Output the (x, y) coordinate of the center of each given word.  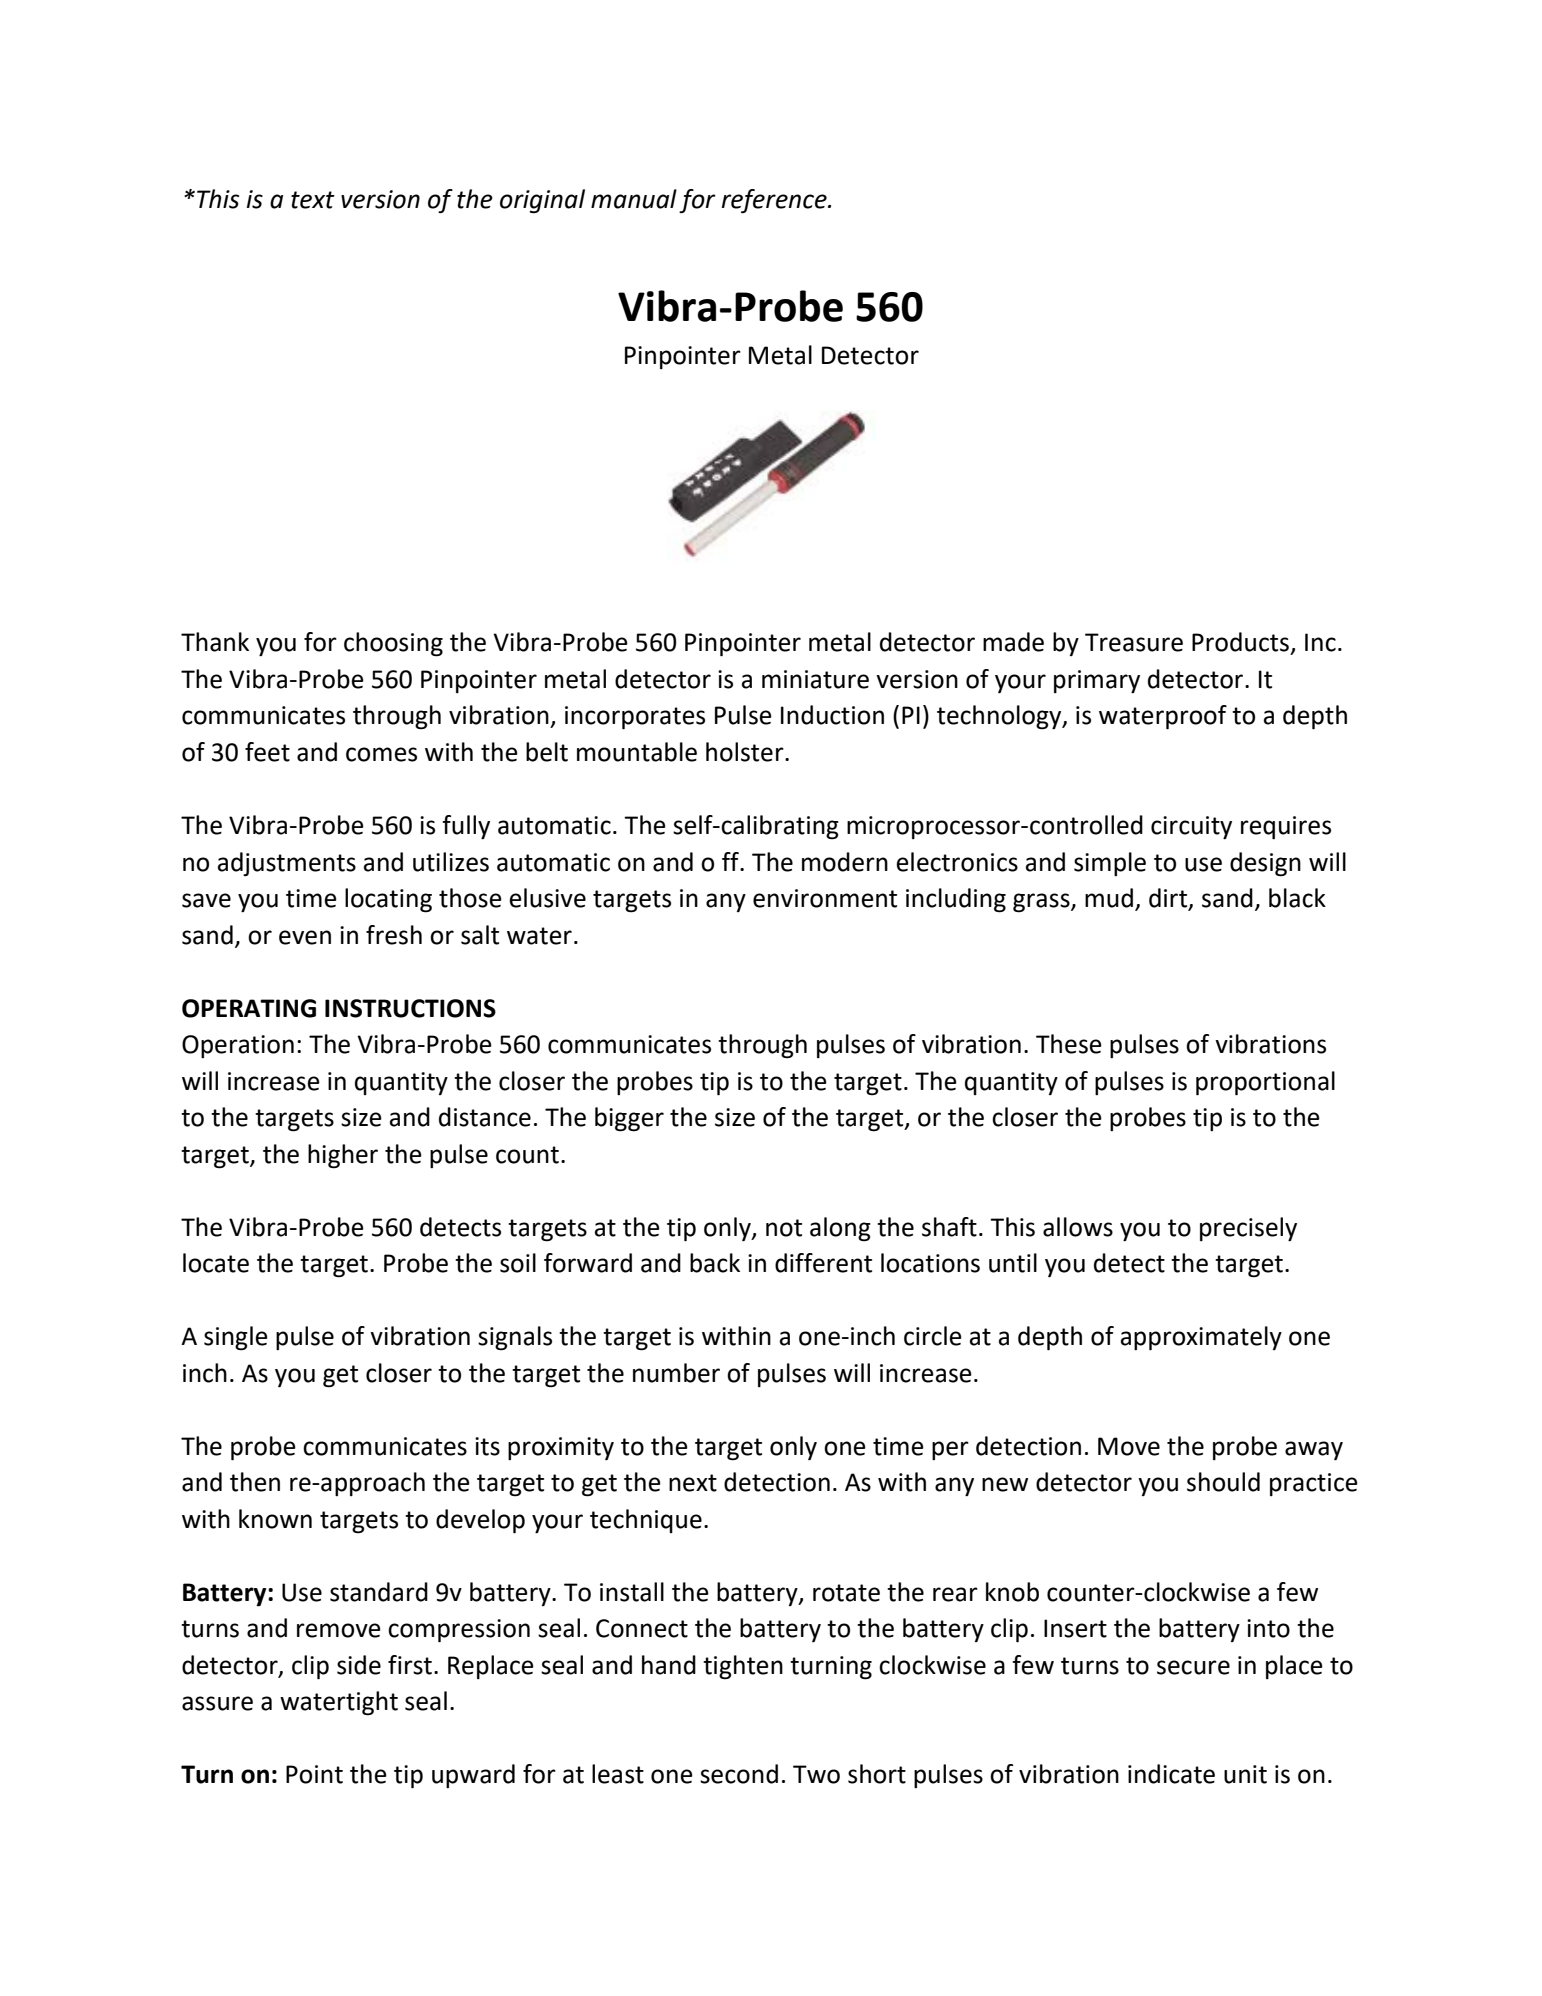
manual (634, 199)
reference (775, 201)
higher (343, 1156)
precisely (1248, 1229)
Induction (832, 715)
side (359, 1665)
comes (381, 754)
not (784, 1228)
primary (1097, 681)
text (313, 200)
